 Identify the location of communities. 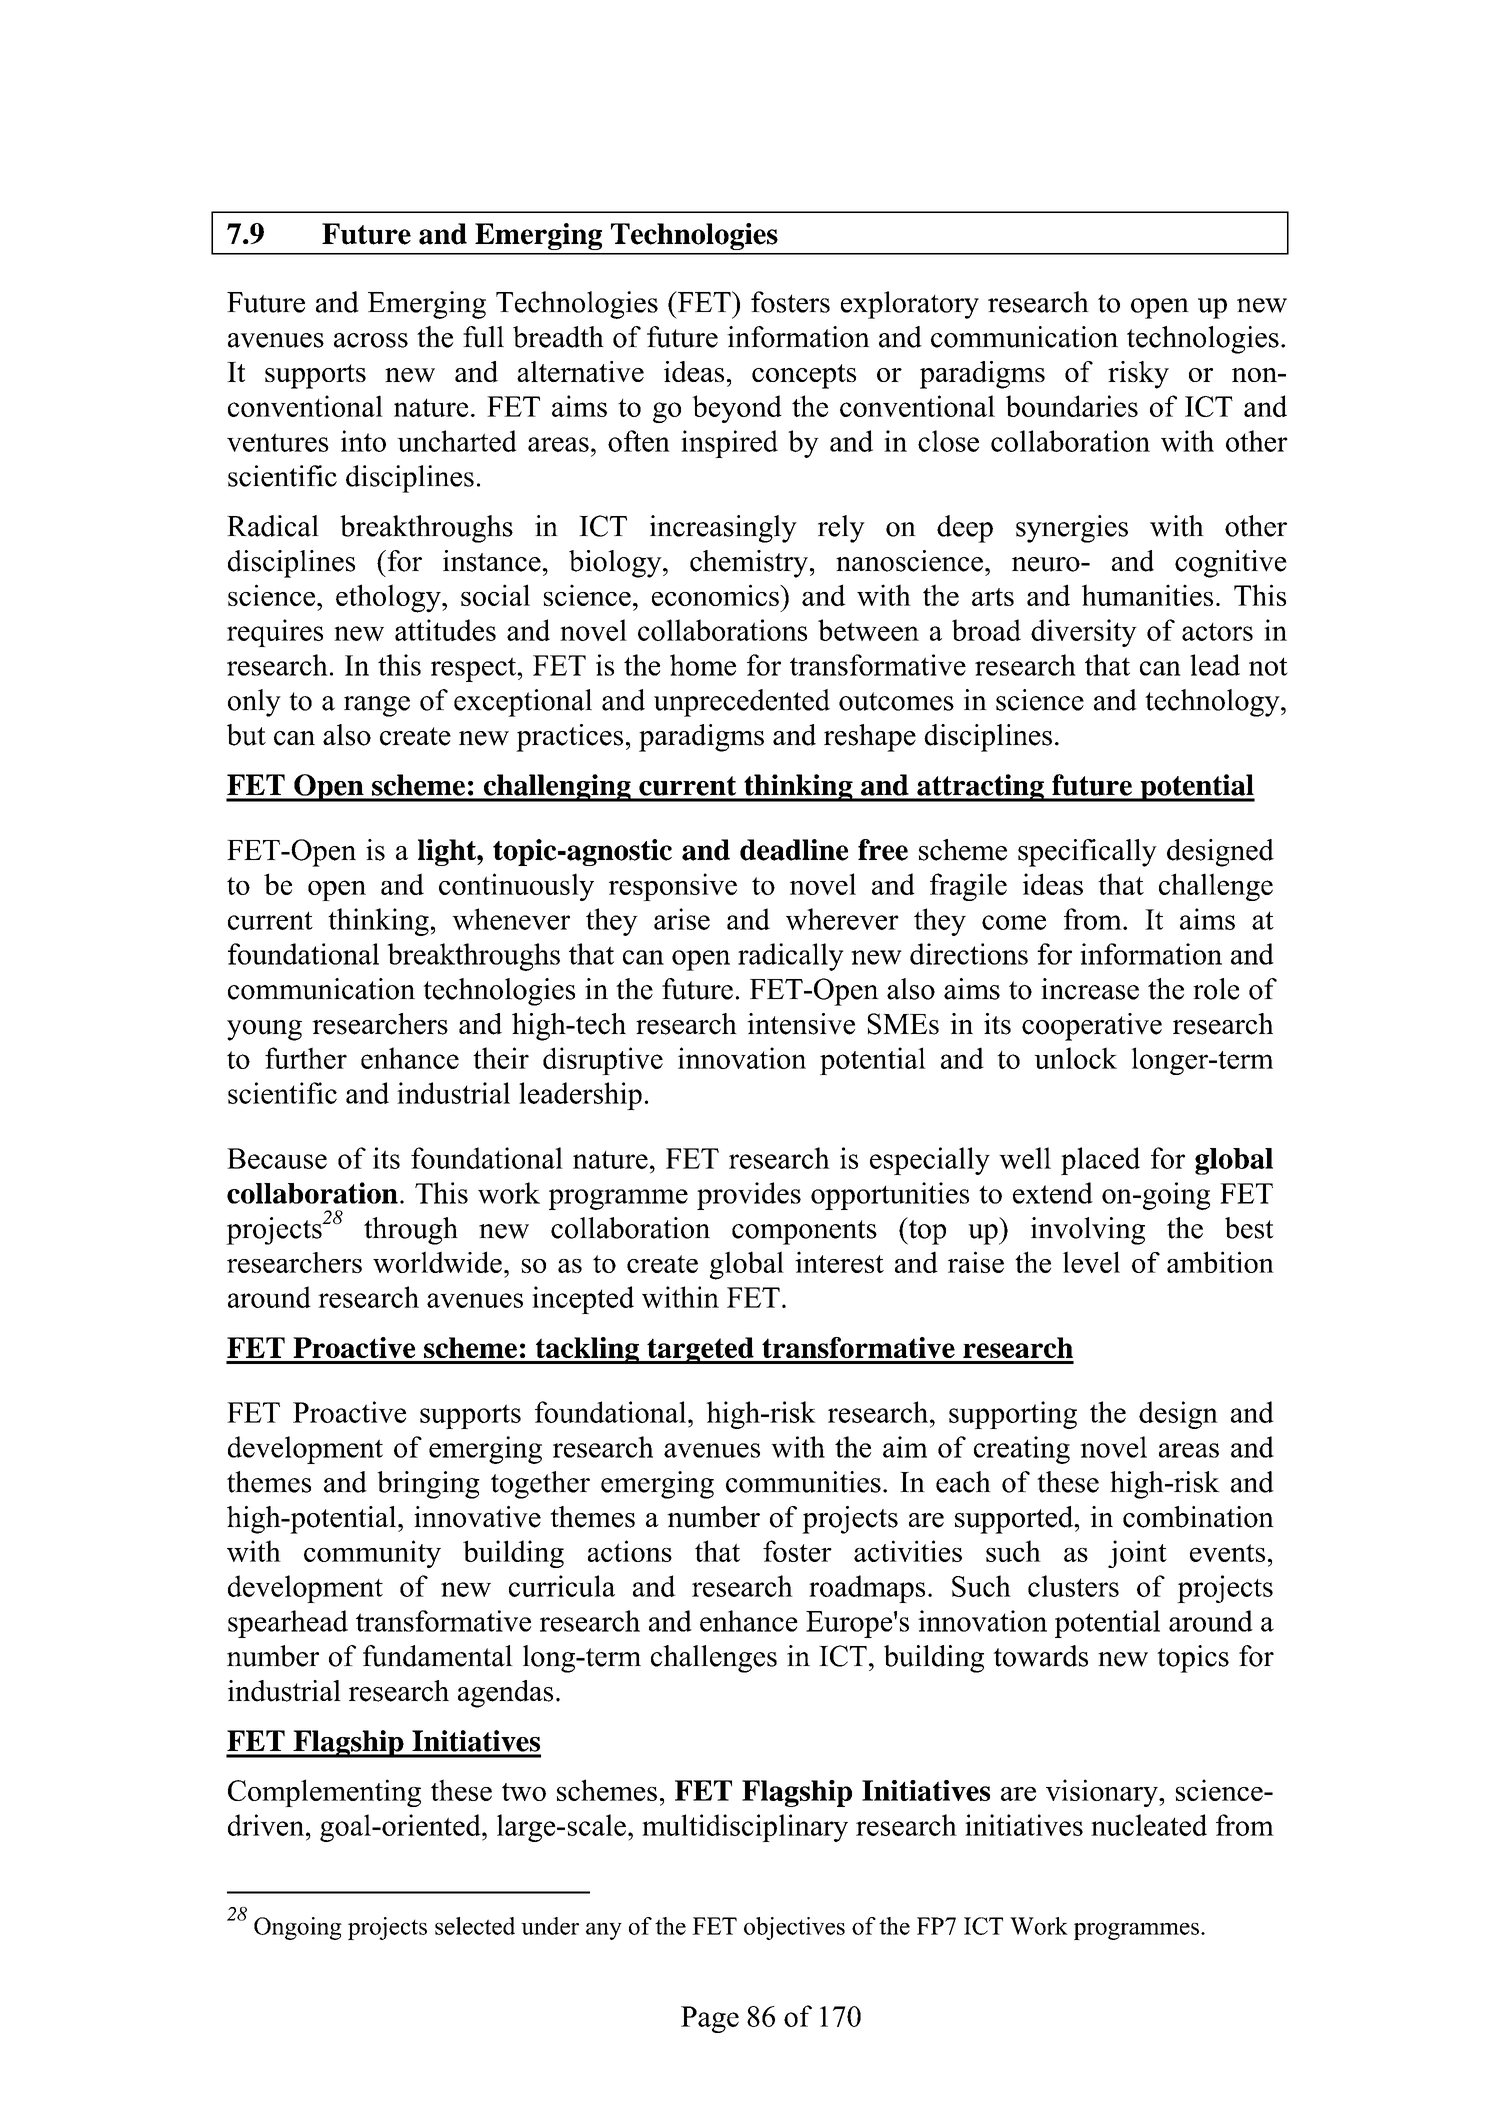
(803, 1482).
